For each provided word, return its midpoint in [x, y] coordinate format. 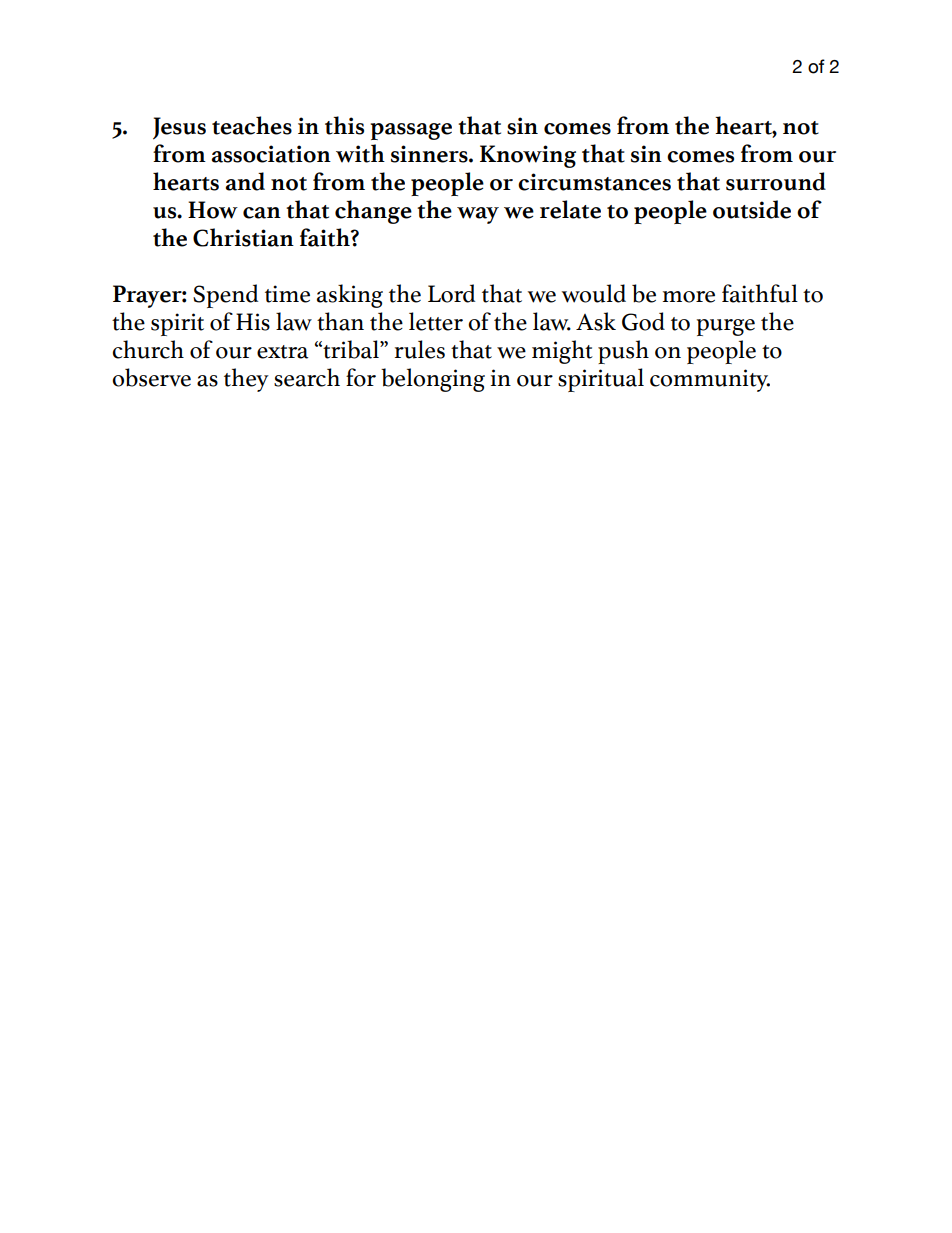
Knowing [528, 156]
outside [752, 209]
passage [411, 131]
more [689, 297]
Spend [225, 296]
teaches [252, 125]
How [213, 210]
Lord [451, 293]
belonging [433, 380]
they [246, 380]
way [478, 215]
